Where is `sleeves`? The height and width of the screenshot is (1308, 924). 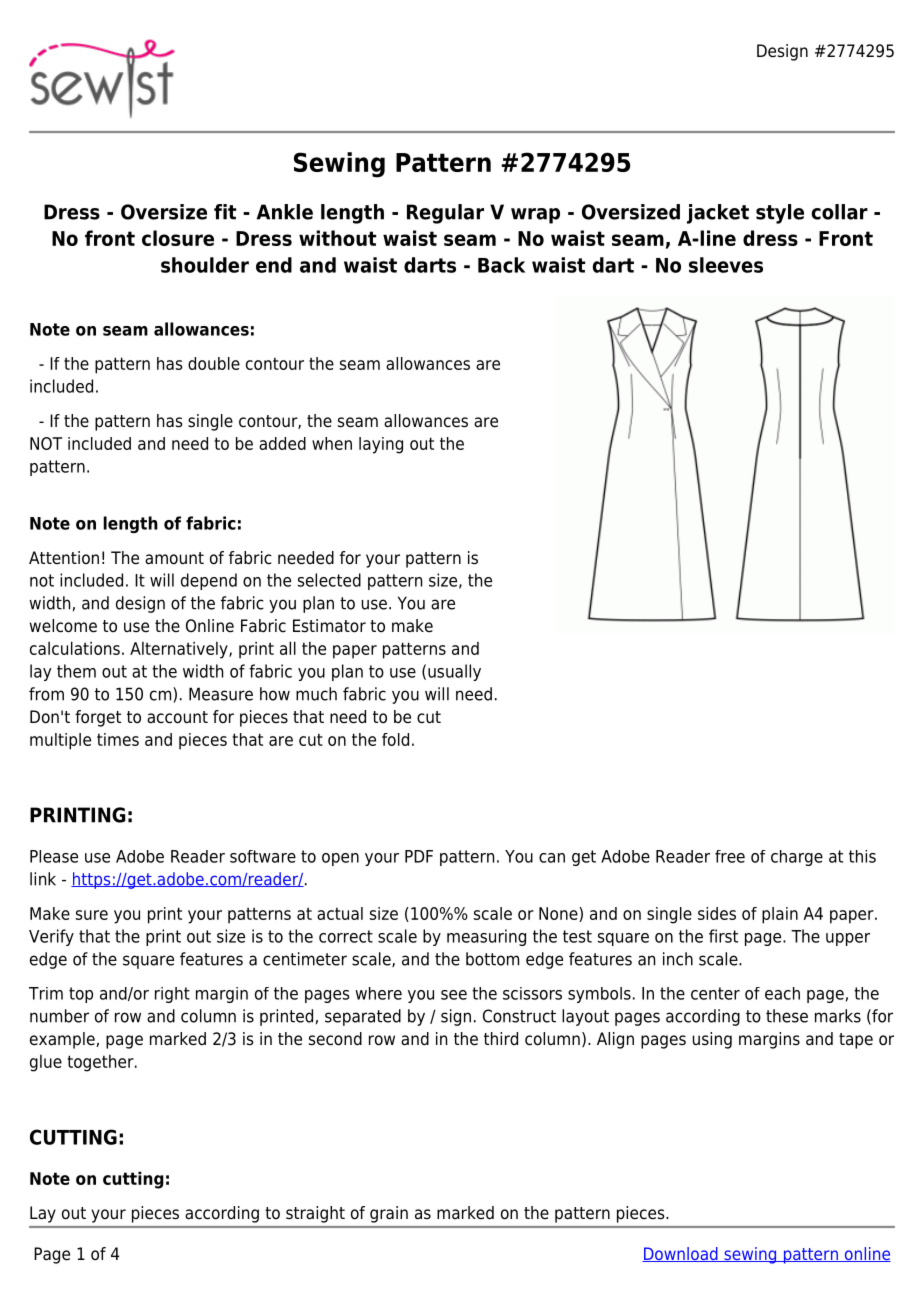
sleeves is located at coordinates (726, 265).
